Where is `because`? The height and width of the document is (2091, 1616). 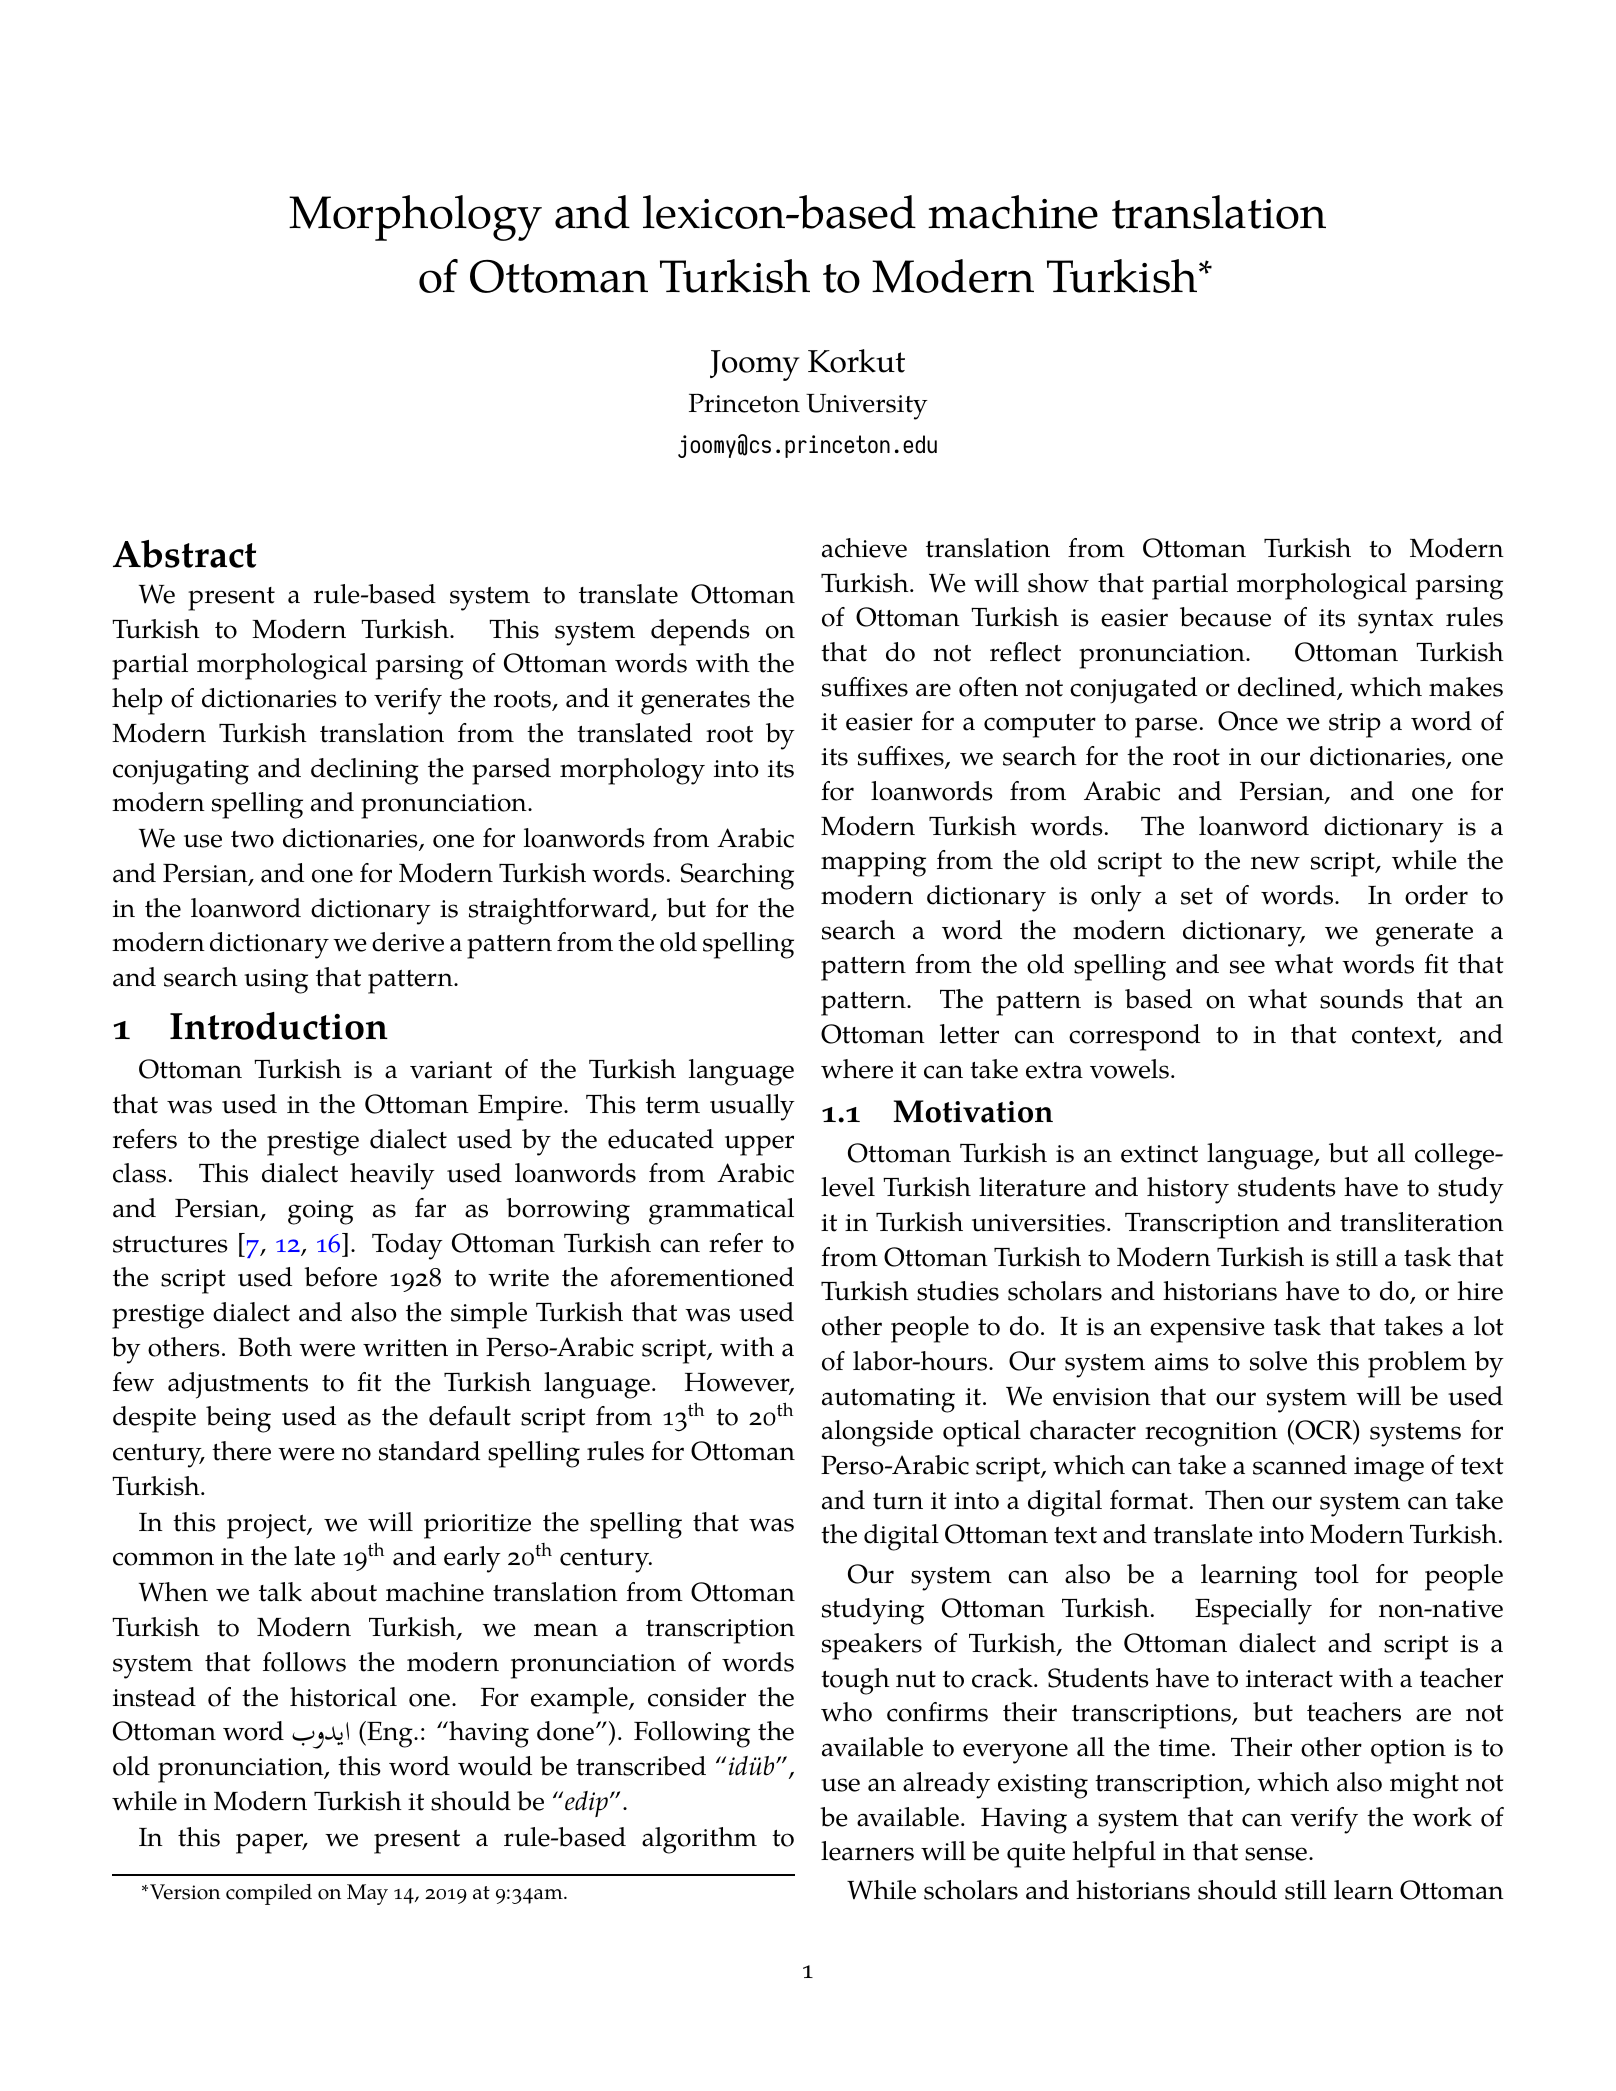
because is located at coordinates (1225, 617).
